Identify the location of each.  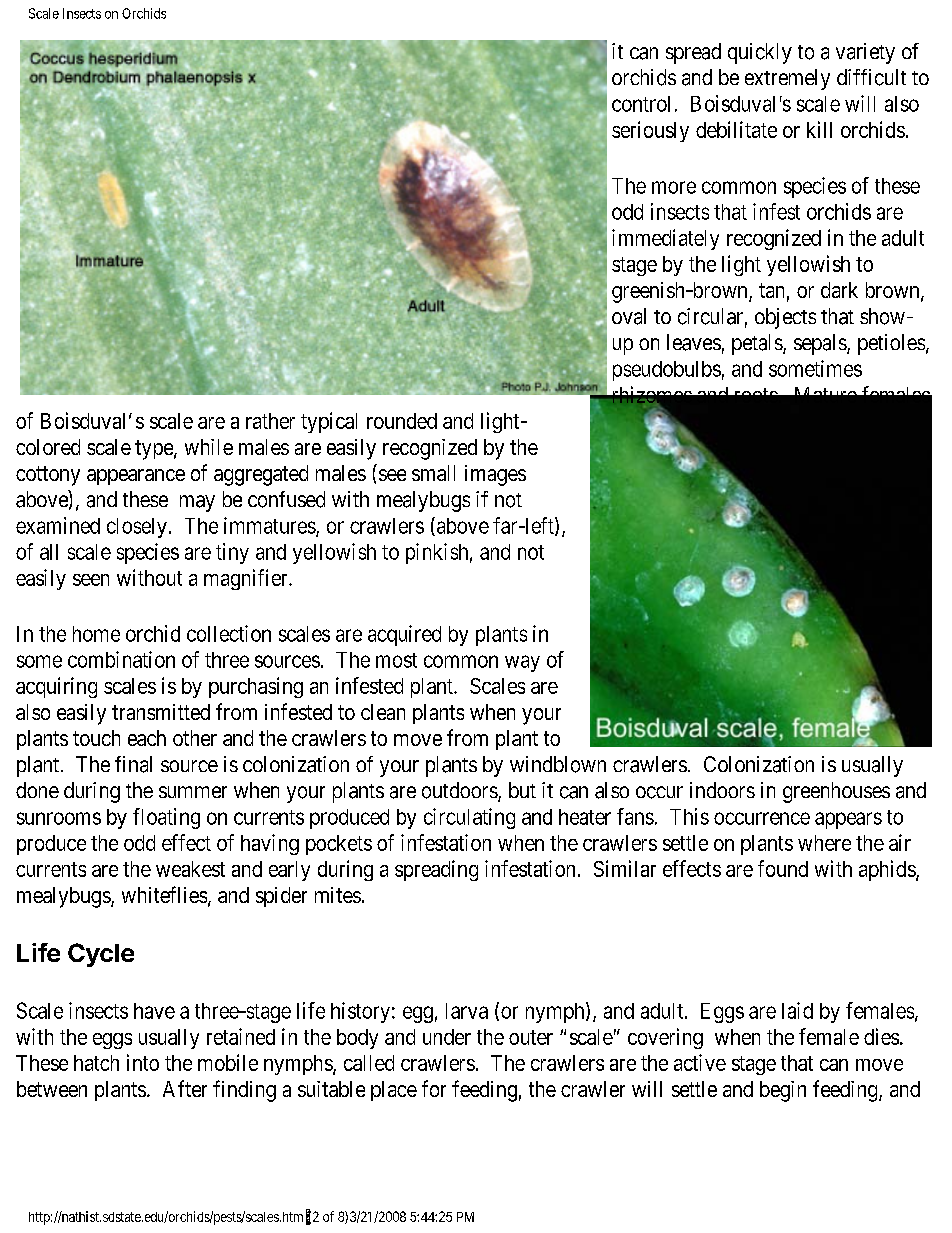
(147, 738).
